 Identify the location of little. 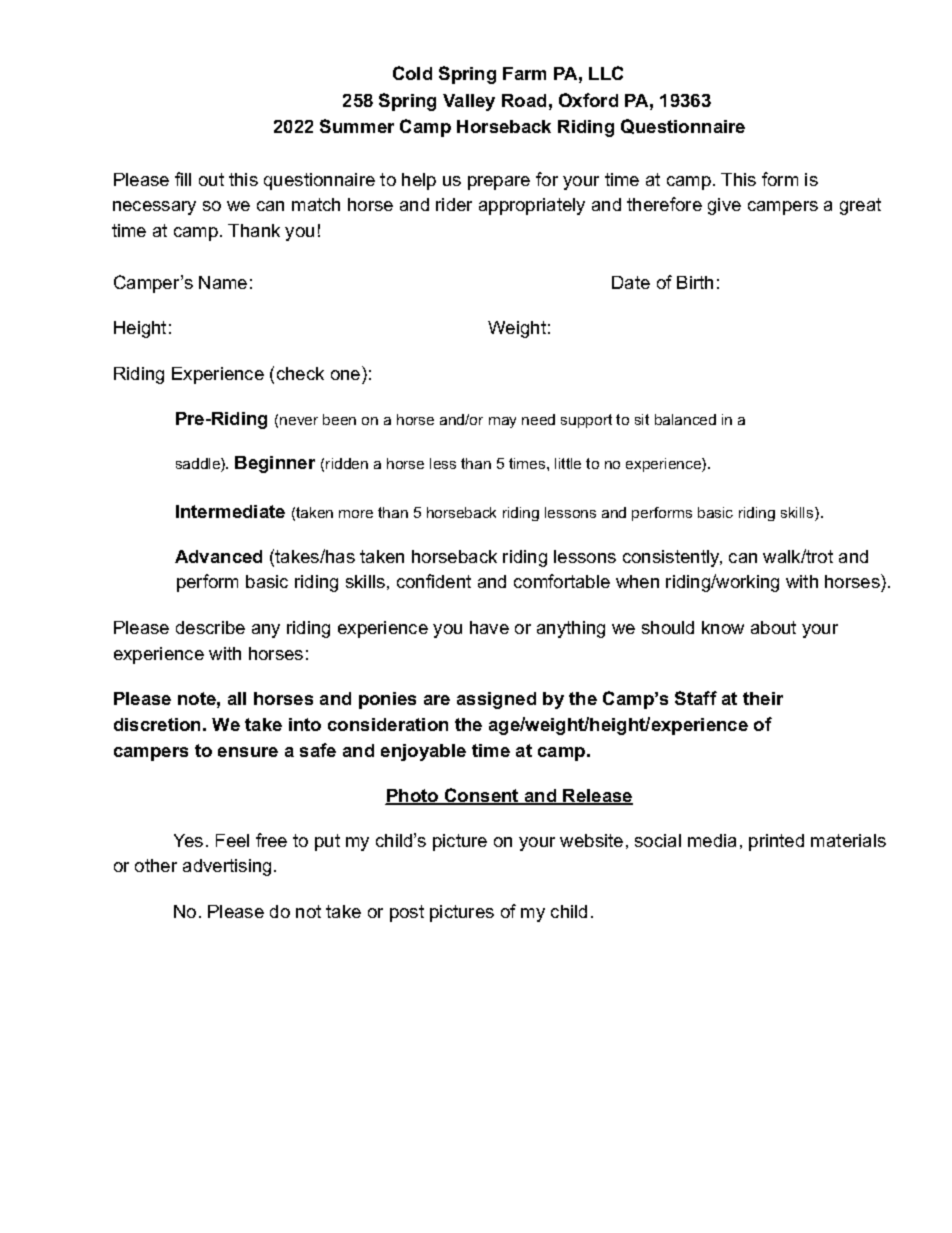
(568, 463).
